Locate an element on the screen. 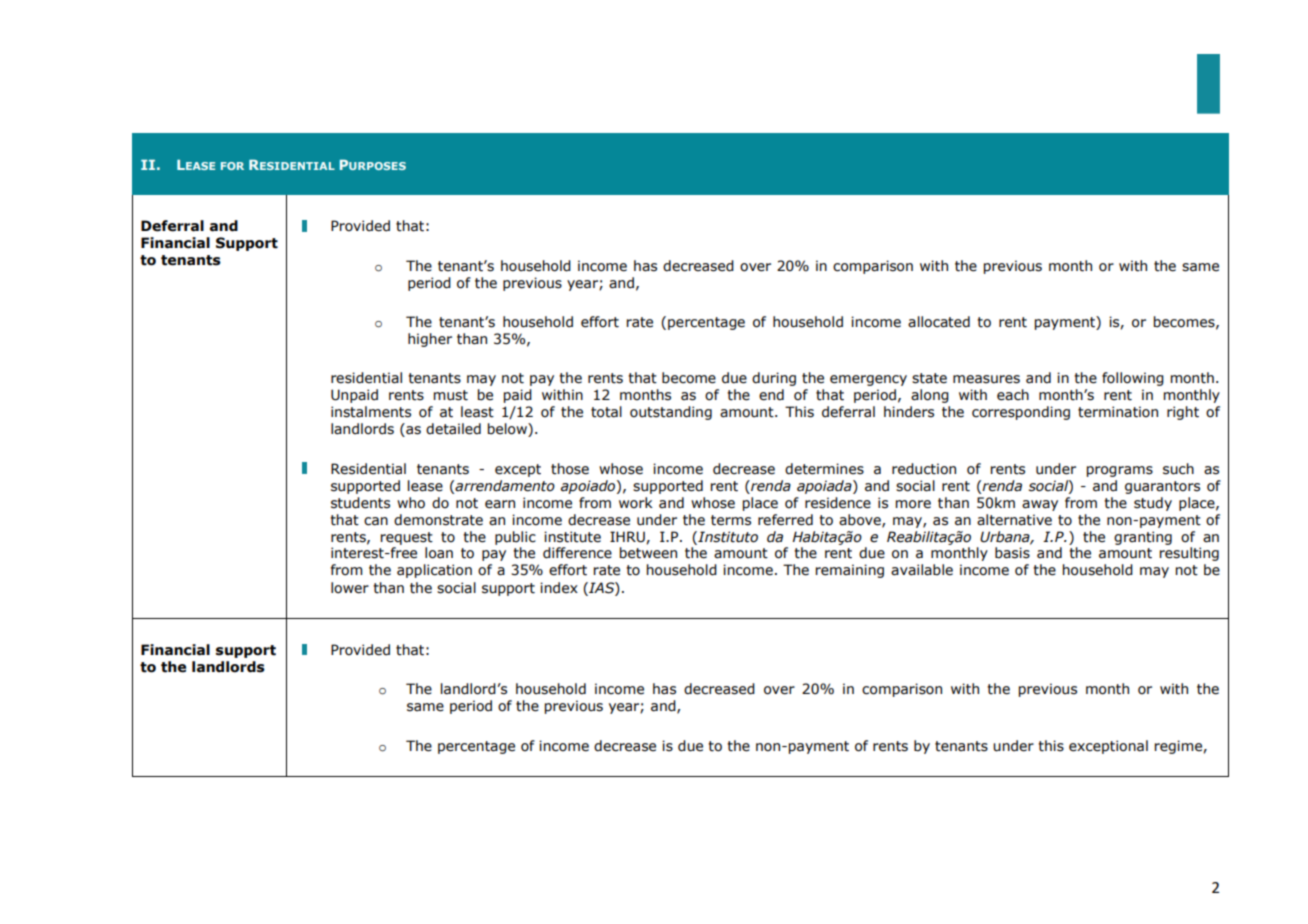 The image size is (1308, 924). remaining is located at coordinates (850, 571).
